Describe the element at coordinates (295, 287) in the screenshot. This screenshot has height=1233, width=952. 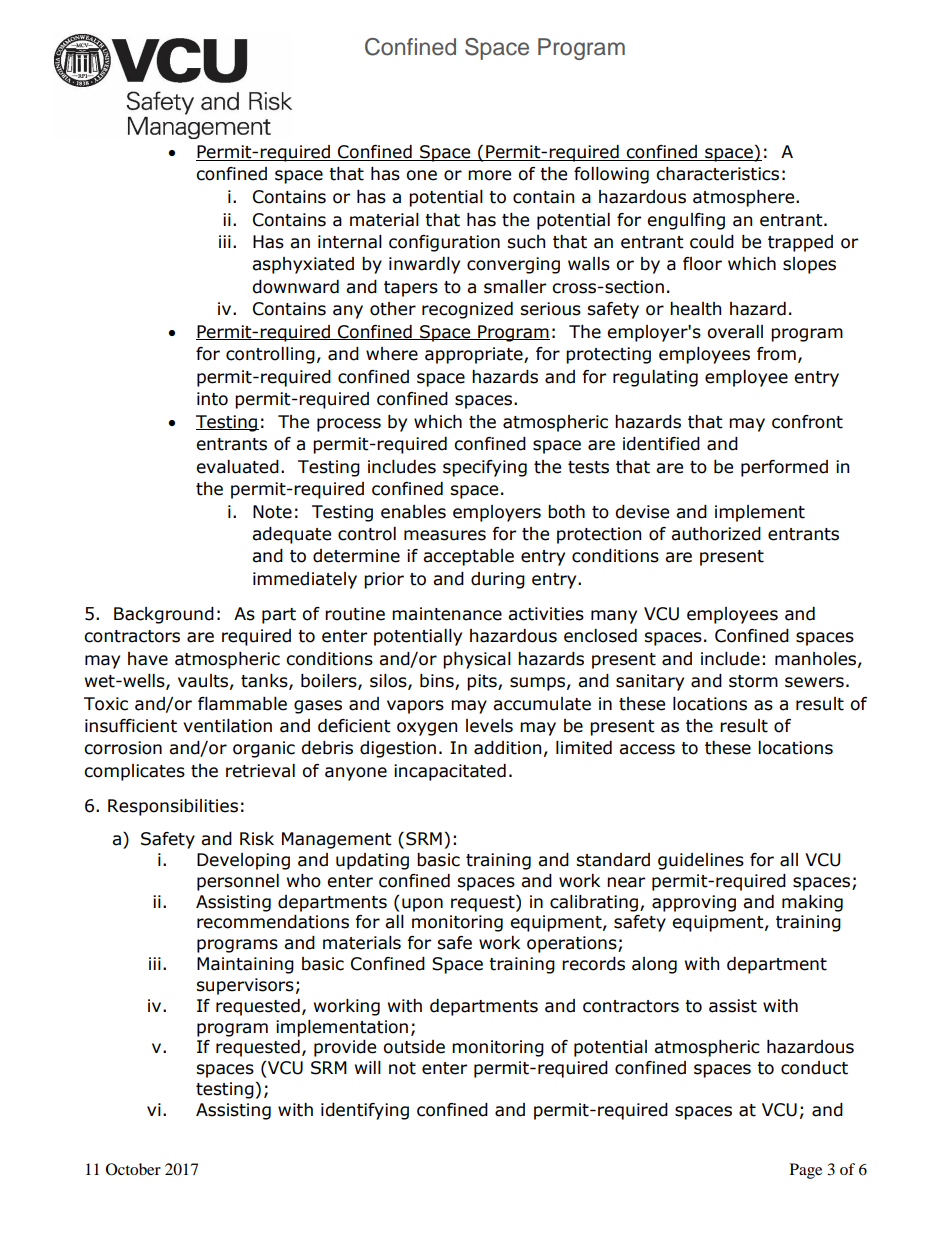
I see `downward` at that location.
